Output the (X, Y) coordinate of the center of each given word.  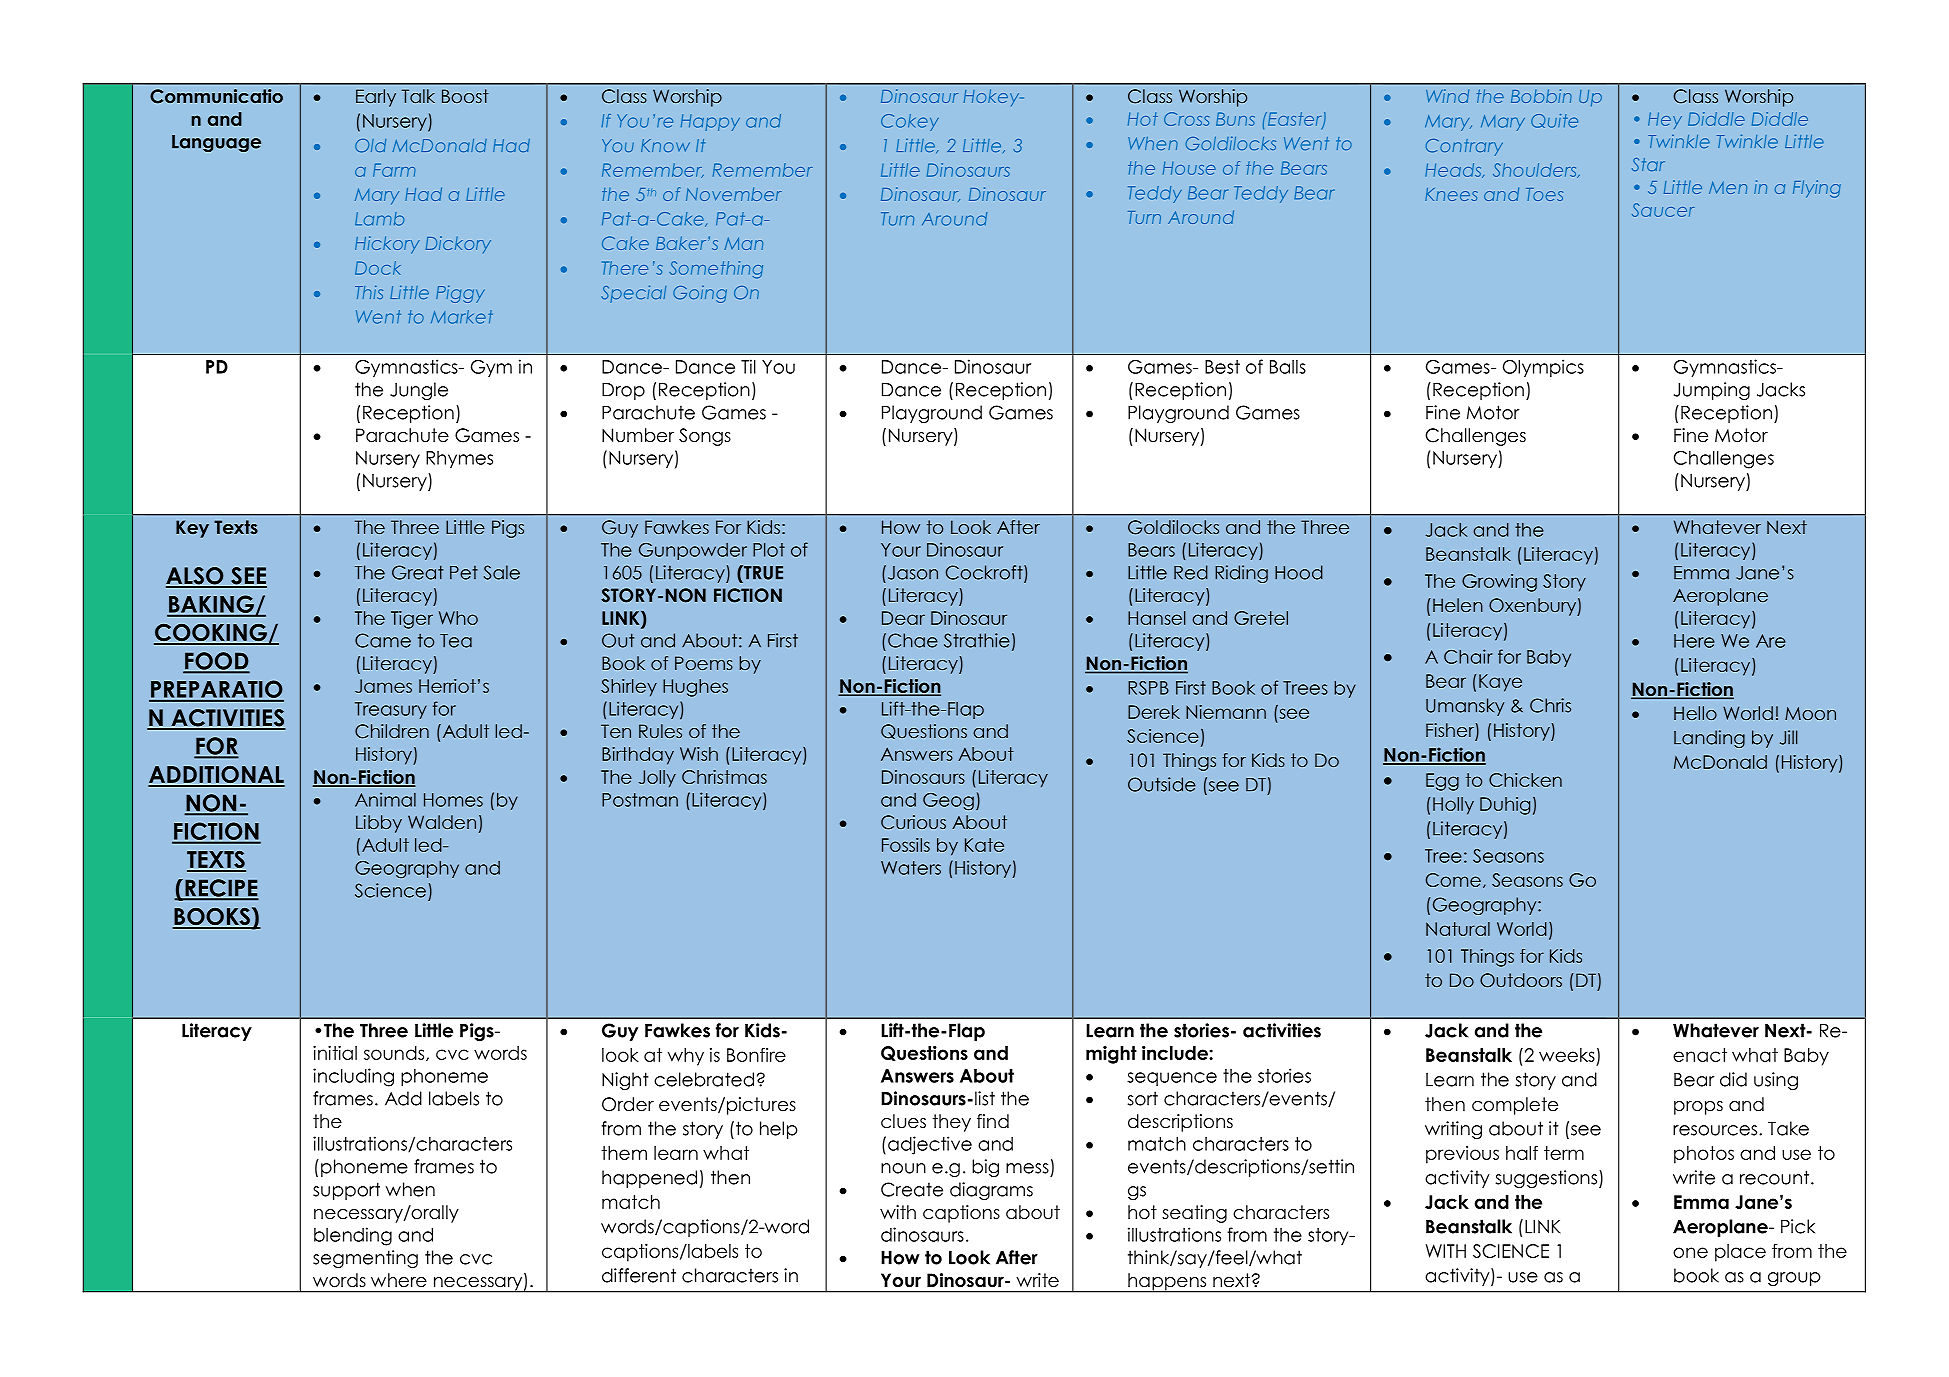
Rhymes (459, 459)
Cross (1186, 119)
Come (1453, 880)
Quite (1554, 121)
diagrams (991, 1191)
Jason (913, 573)
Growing (1499, 583)
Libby (379, 824)
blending (353, 1236)
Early (376, 98)
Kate (984, 845)
